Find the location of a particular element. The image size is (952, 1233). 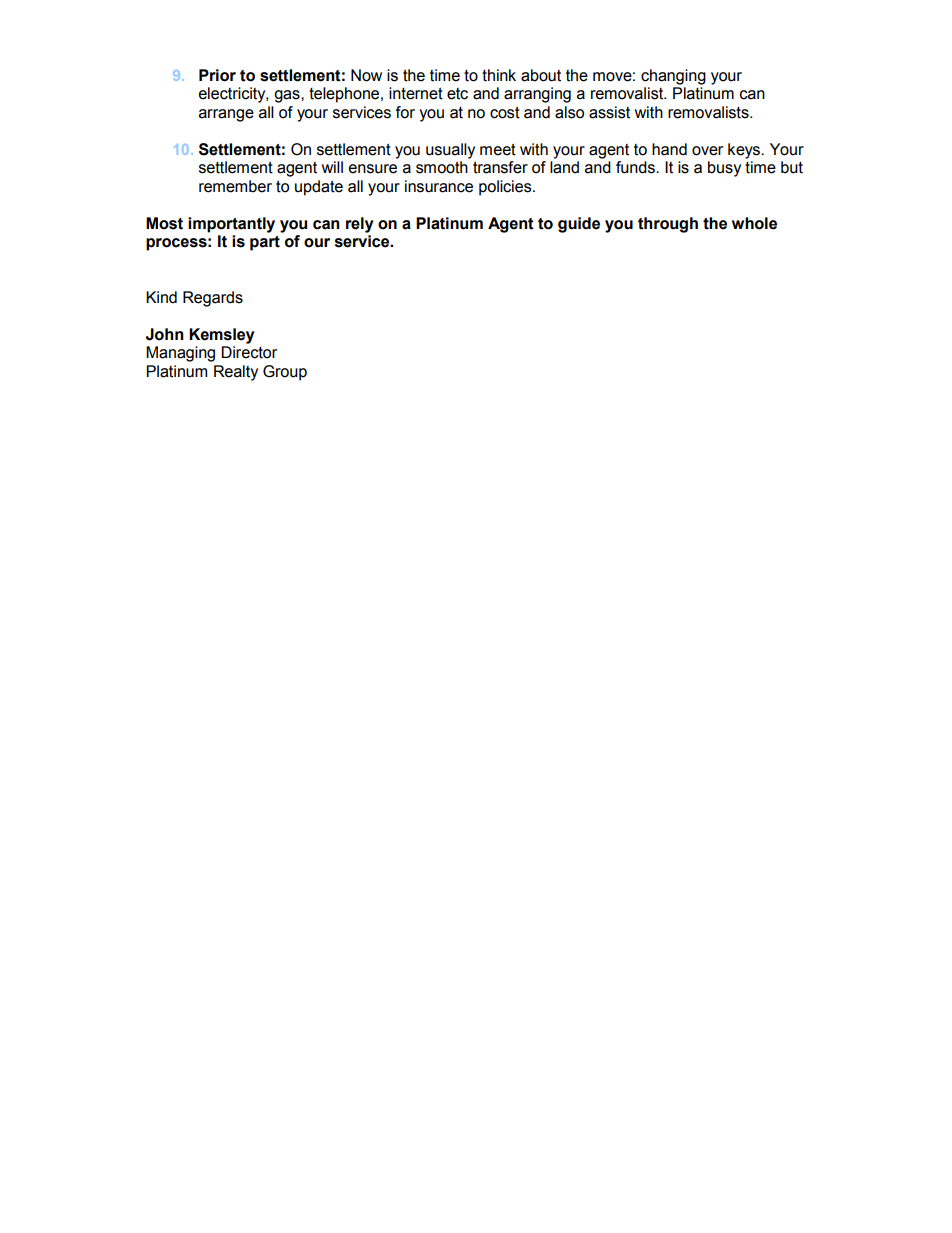

Prior is located at coordinates (217, 75).
